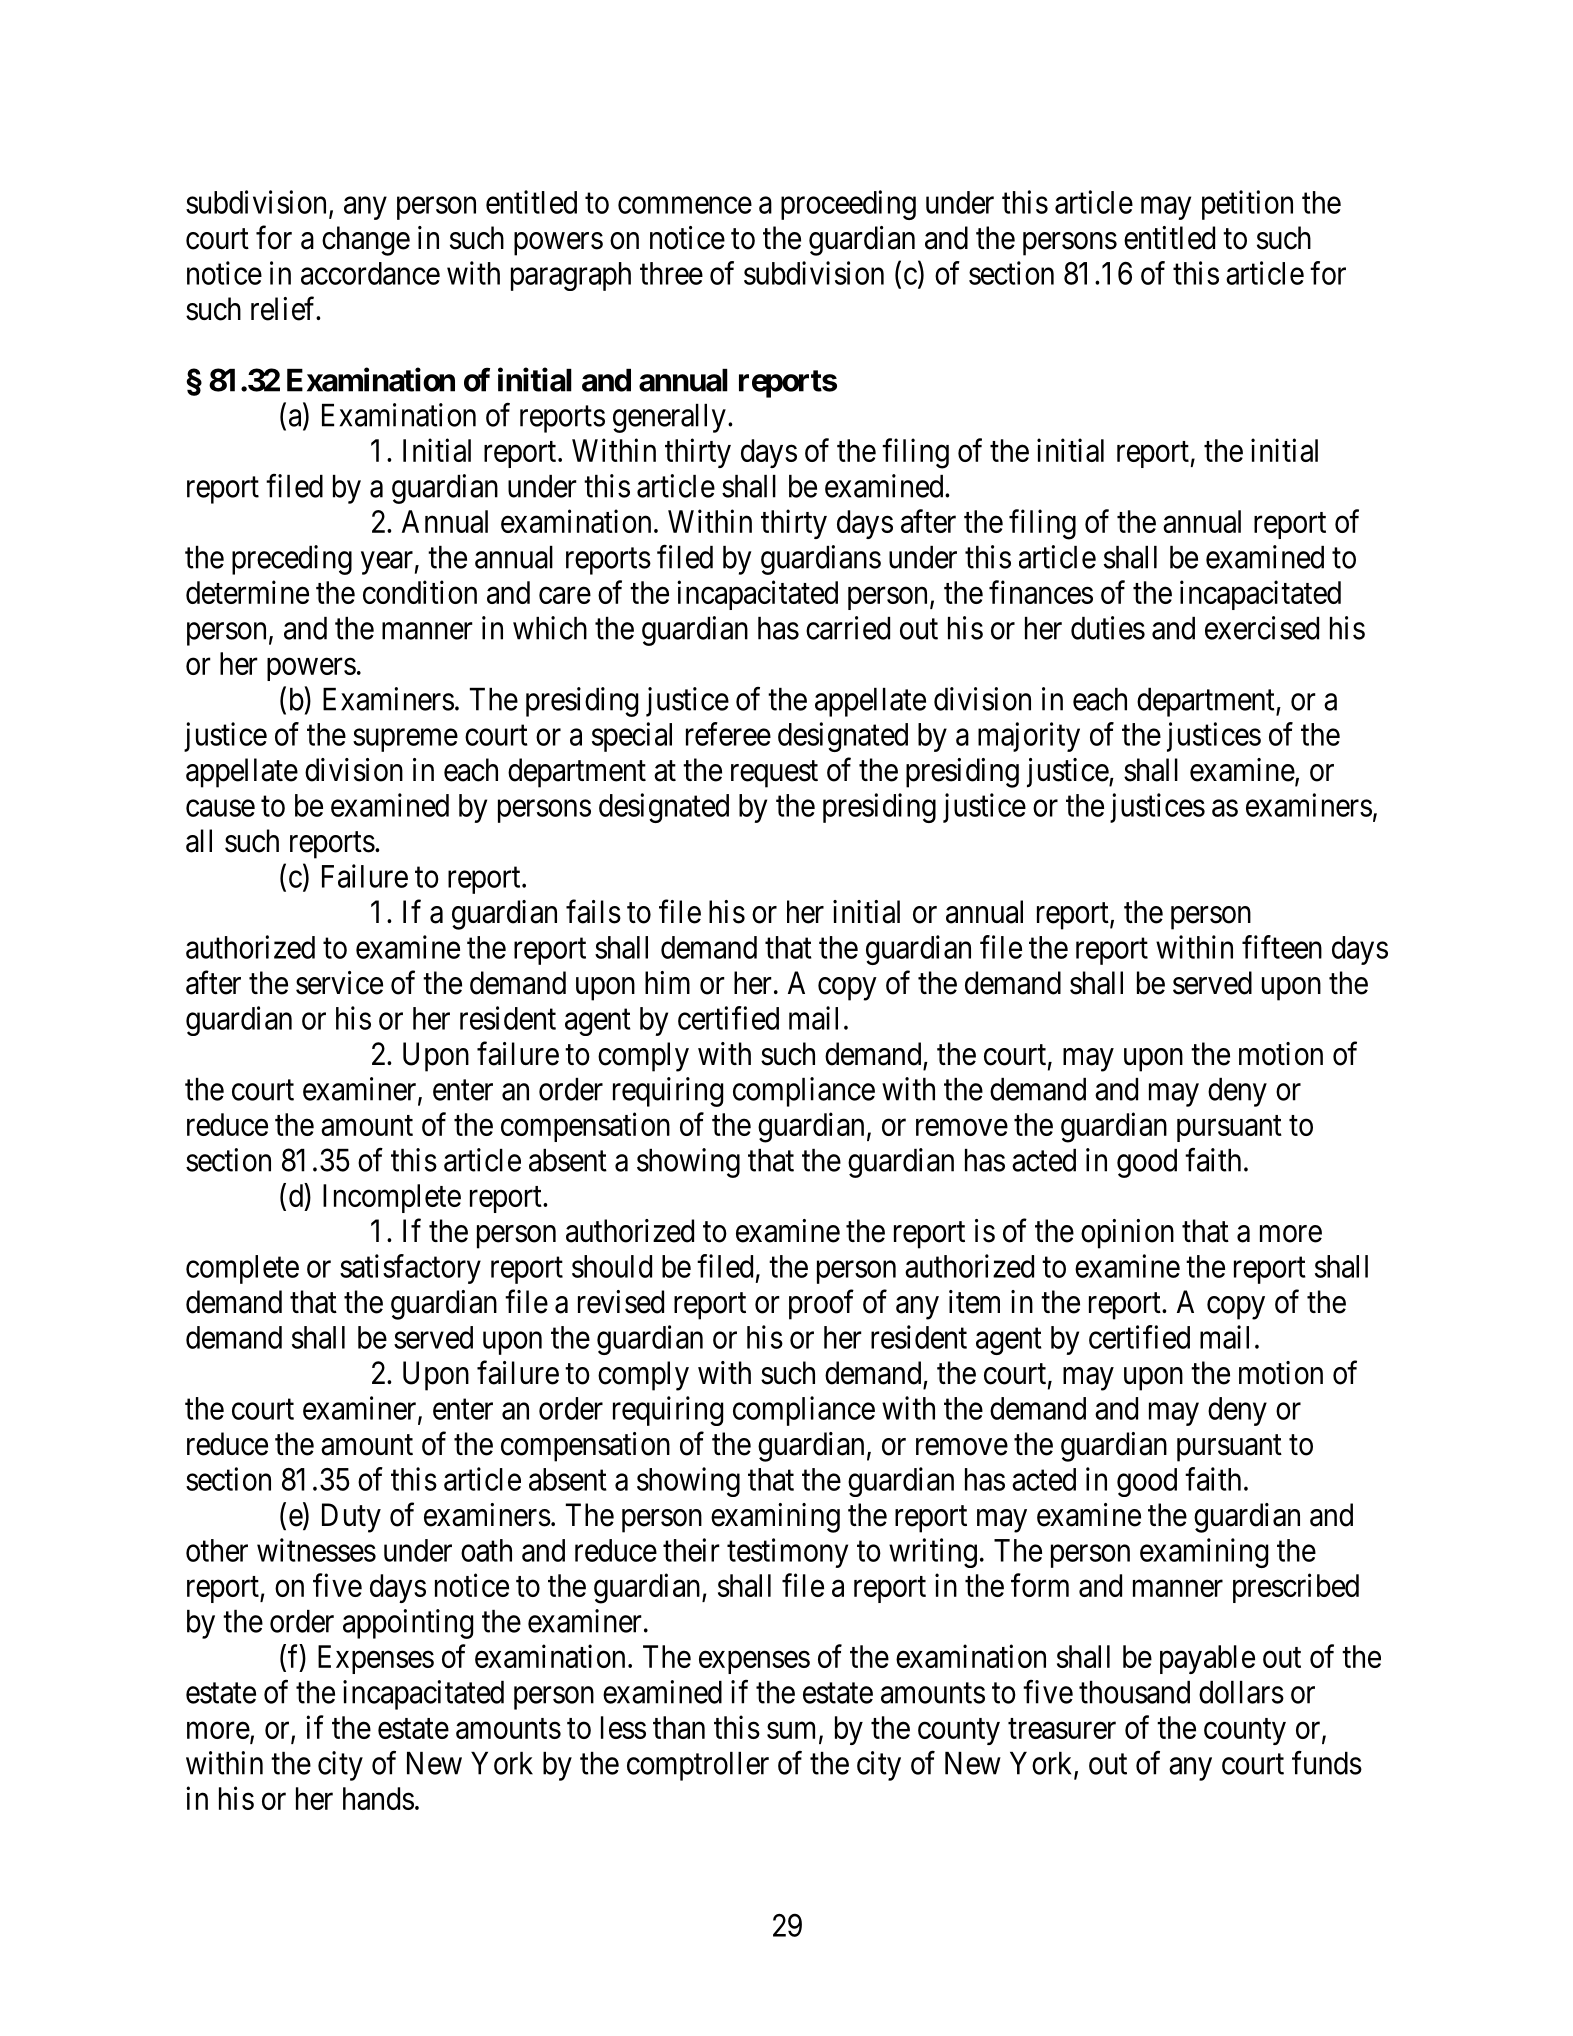  Describe the element at coordinates (366, 241) in the document. I see `change` at that location.
